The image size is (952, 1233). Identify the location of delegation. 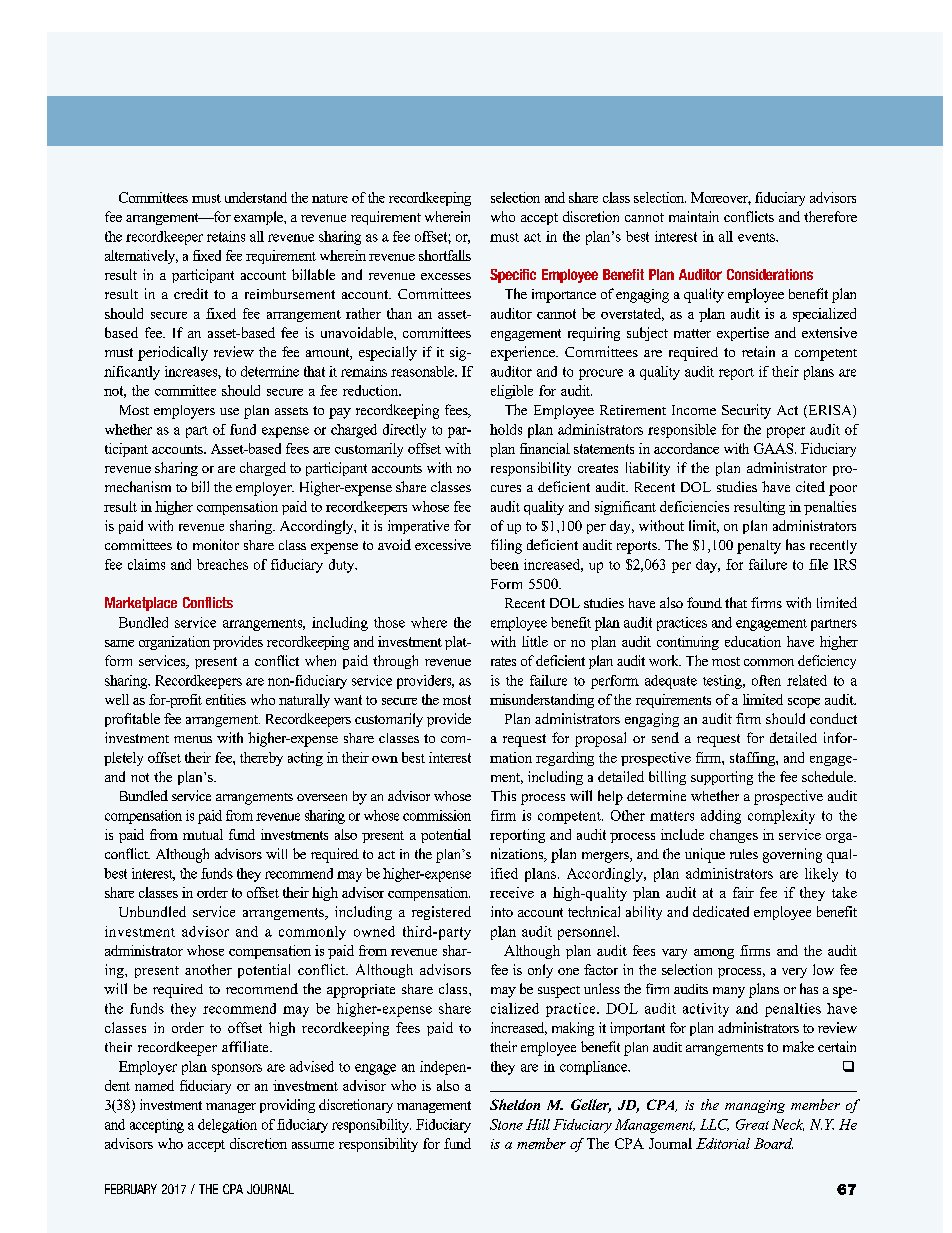
(227, 1126).
